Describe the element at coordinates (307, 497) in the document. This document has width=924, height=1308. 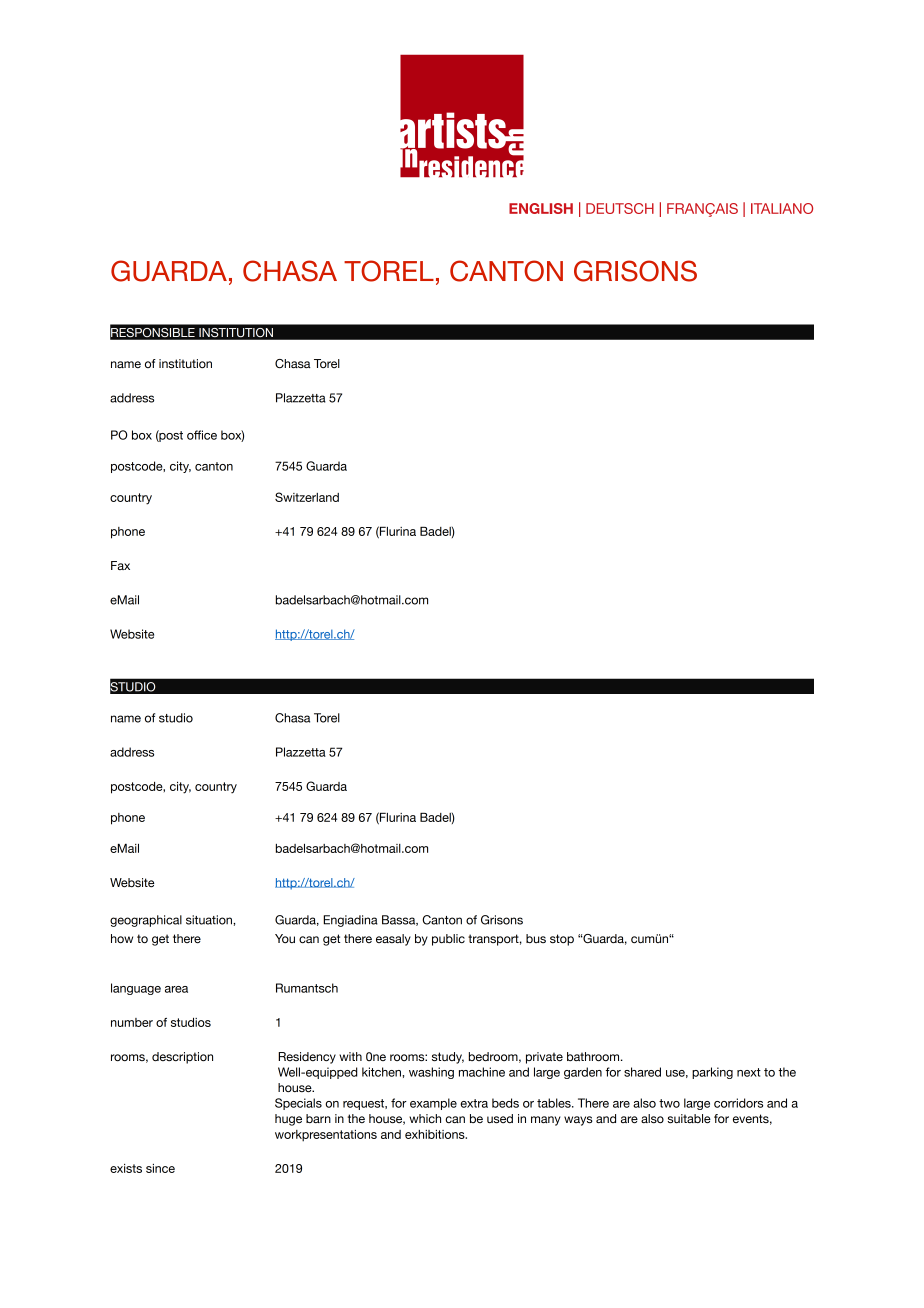
I see `Switzerland` at that location.
